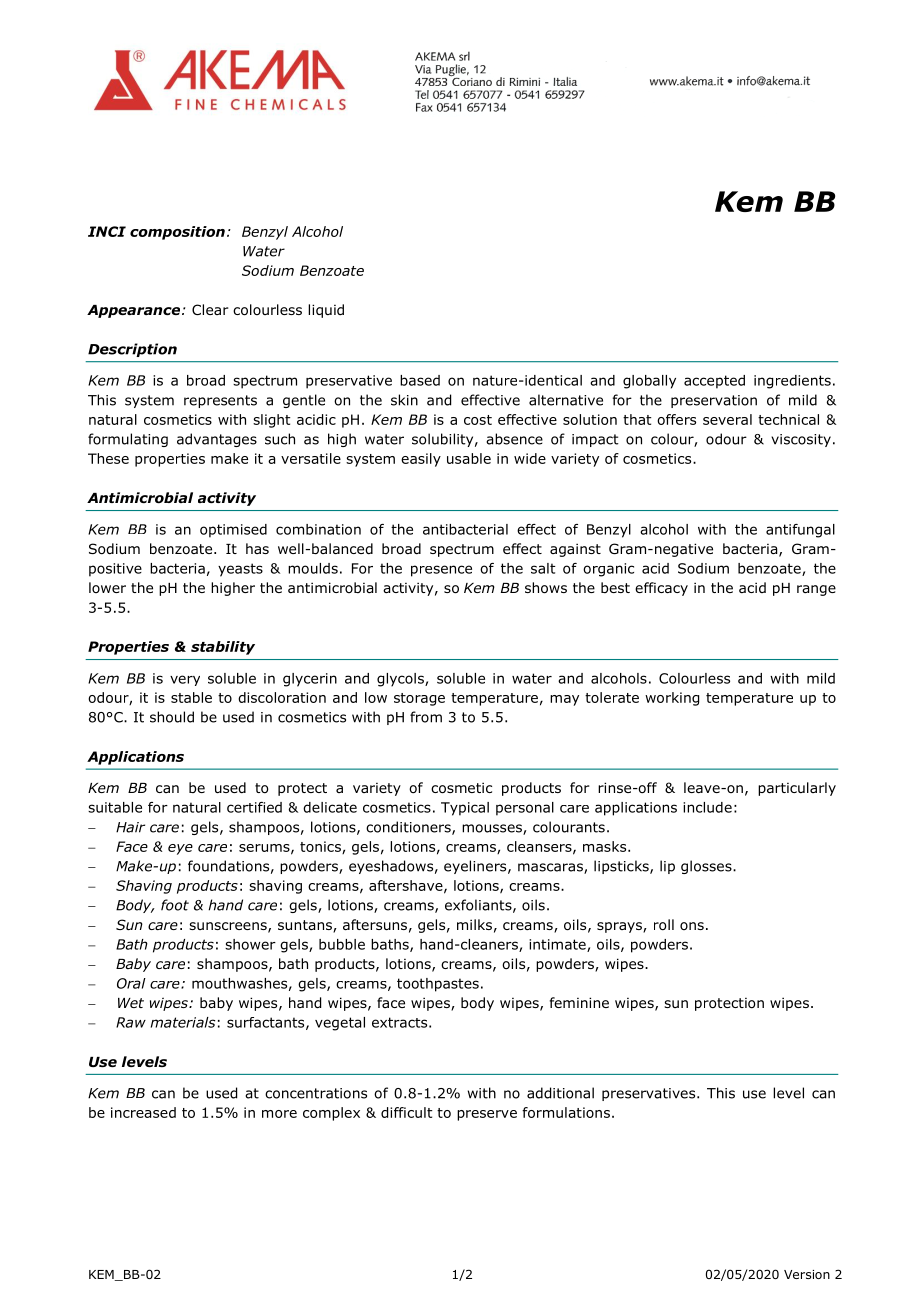  Describe the element at coordinates (426, 717) in the screenshot. I see `from` at that location.
